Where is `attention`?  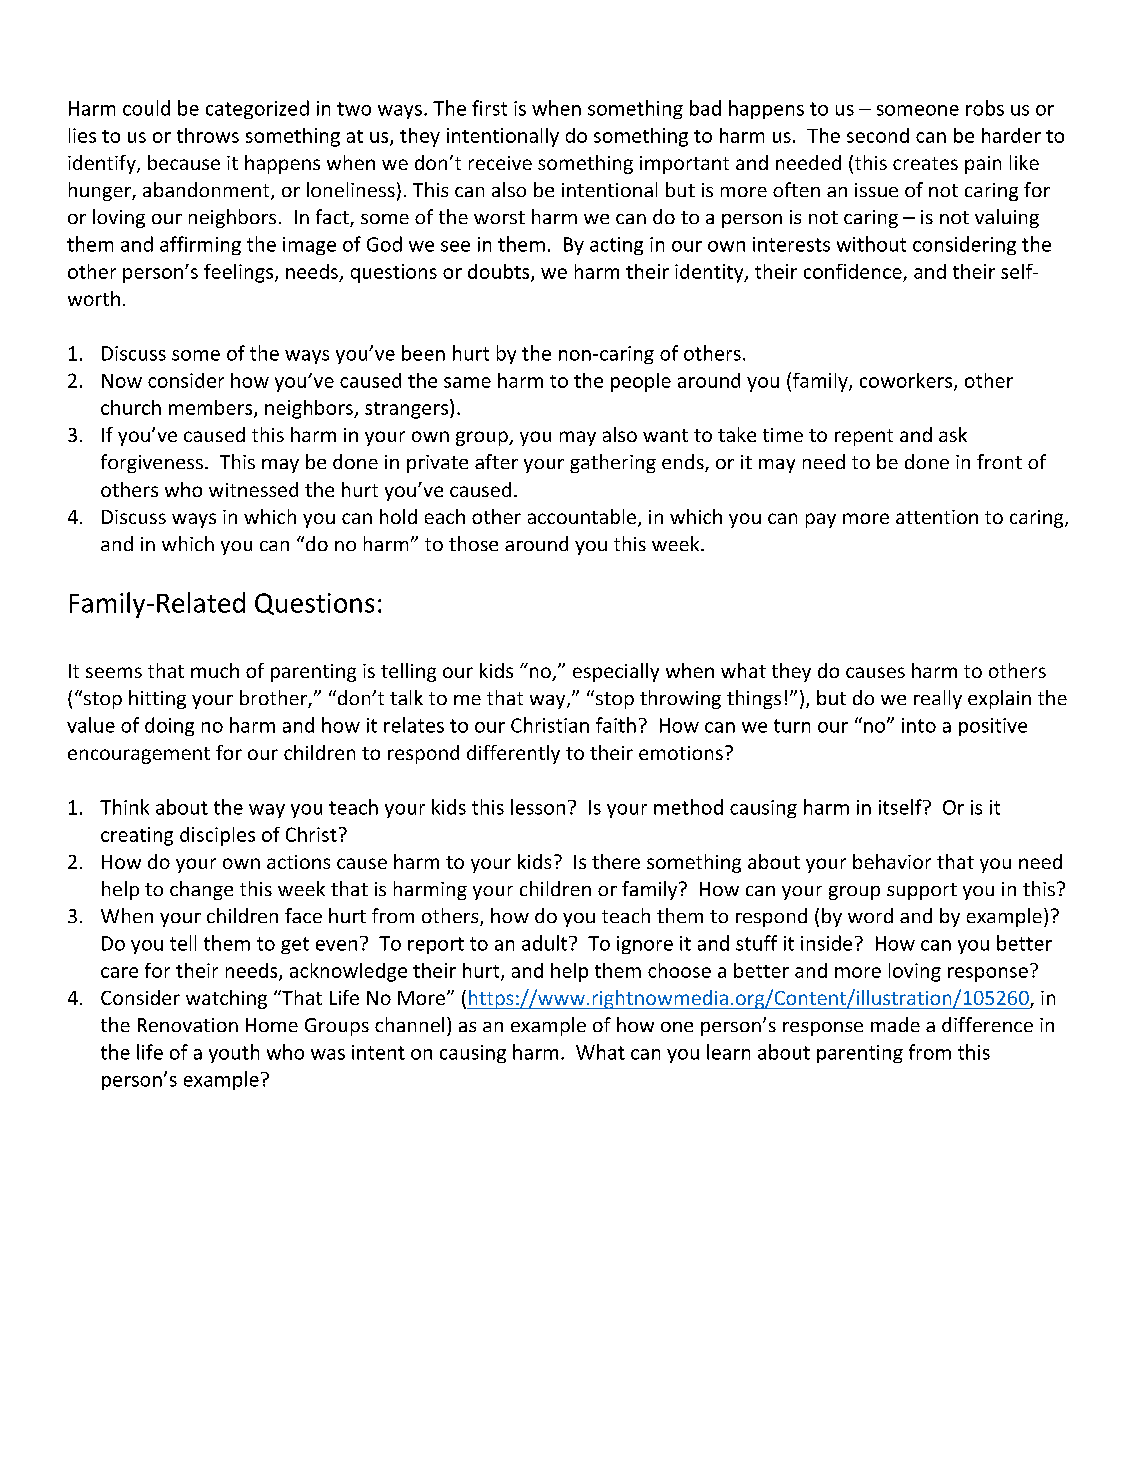 attention is located at coordinates (937, 517).
